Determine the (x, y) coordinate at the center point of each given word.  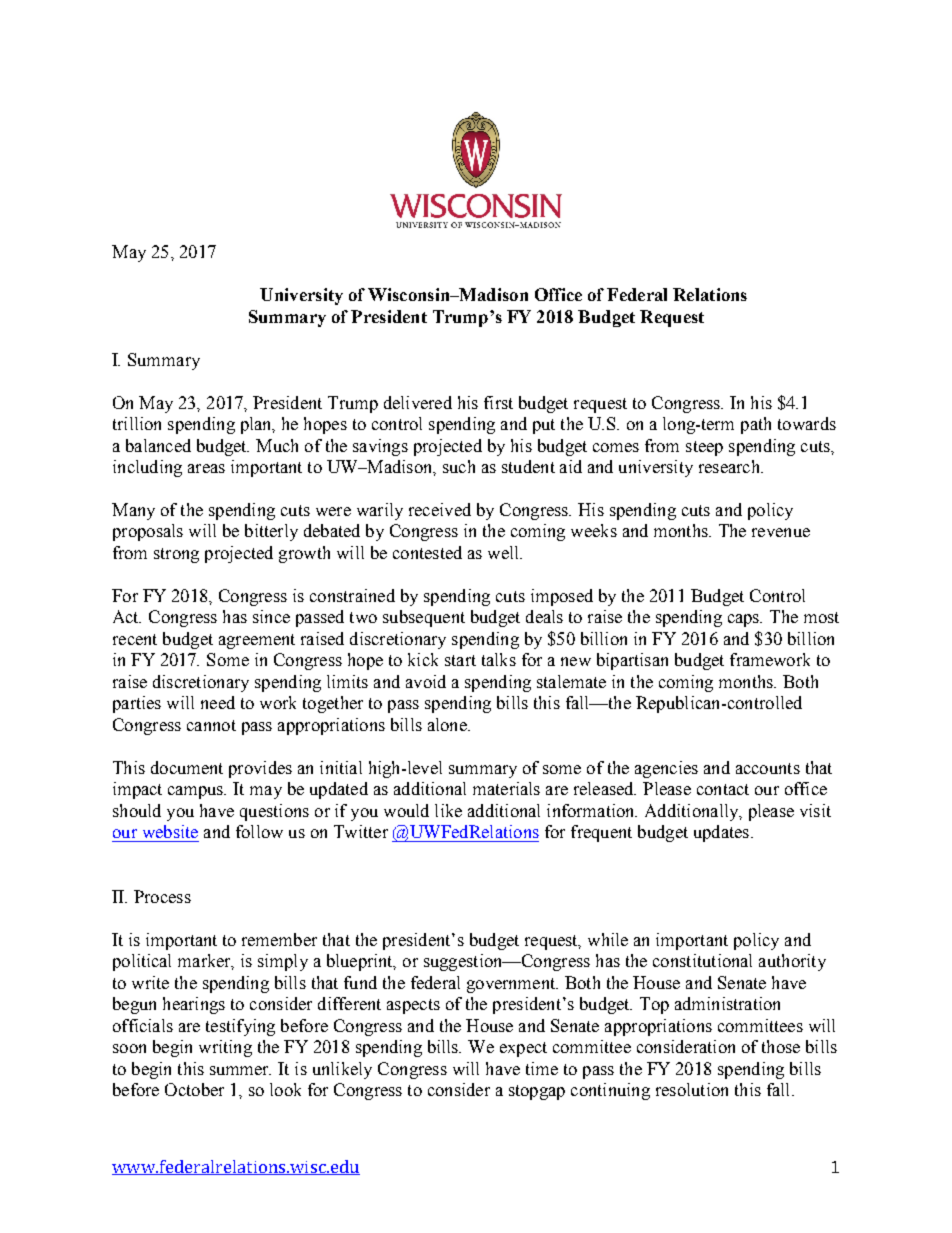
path (756, 425)
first (498, 402)
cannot (211, 725)
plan (257, 425)
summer (240, 1070)
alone (448, 724)
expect (523, 1049)
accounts (768, 768)
